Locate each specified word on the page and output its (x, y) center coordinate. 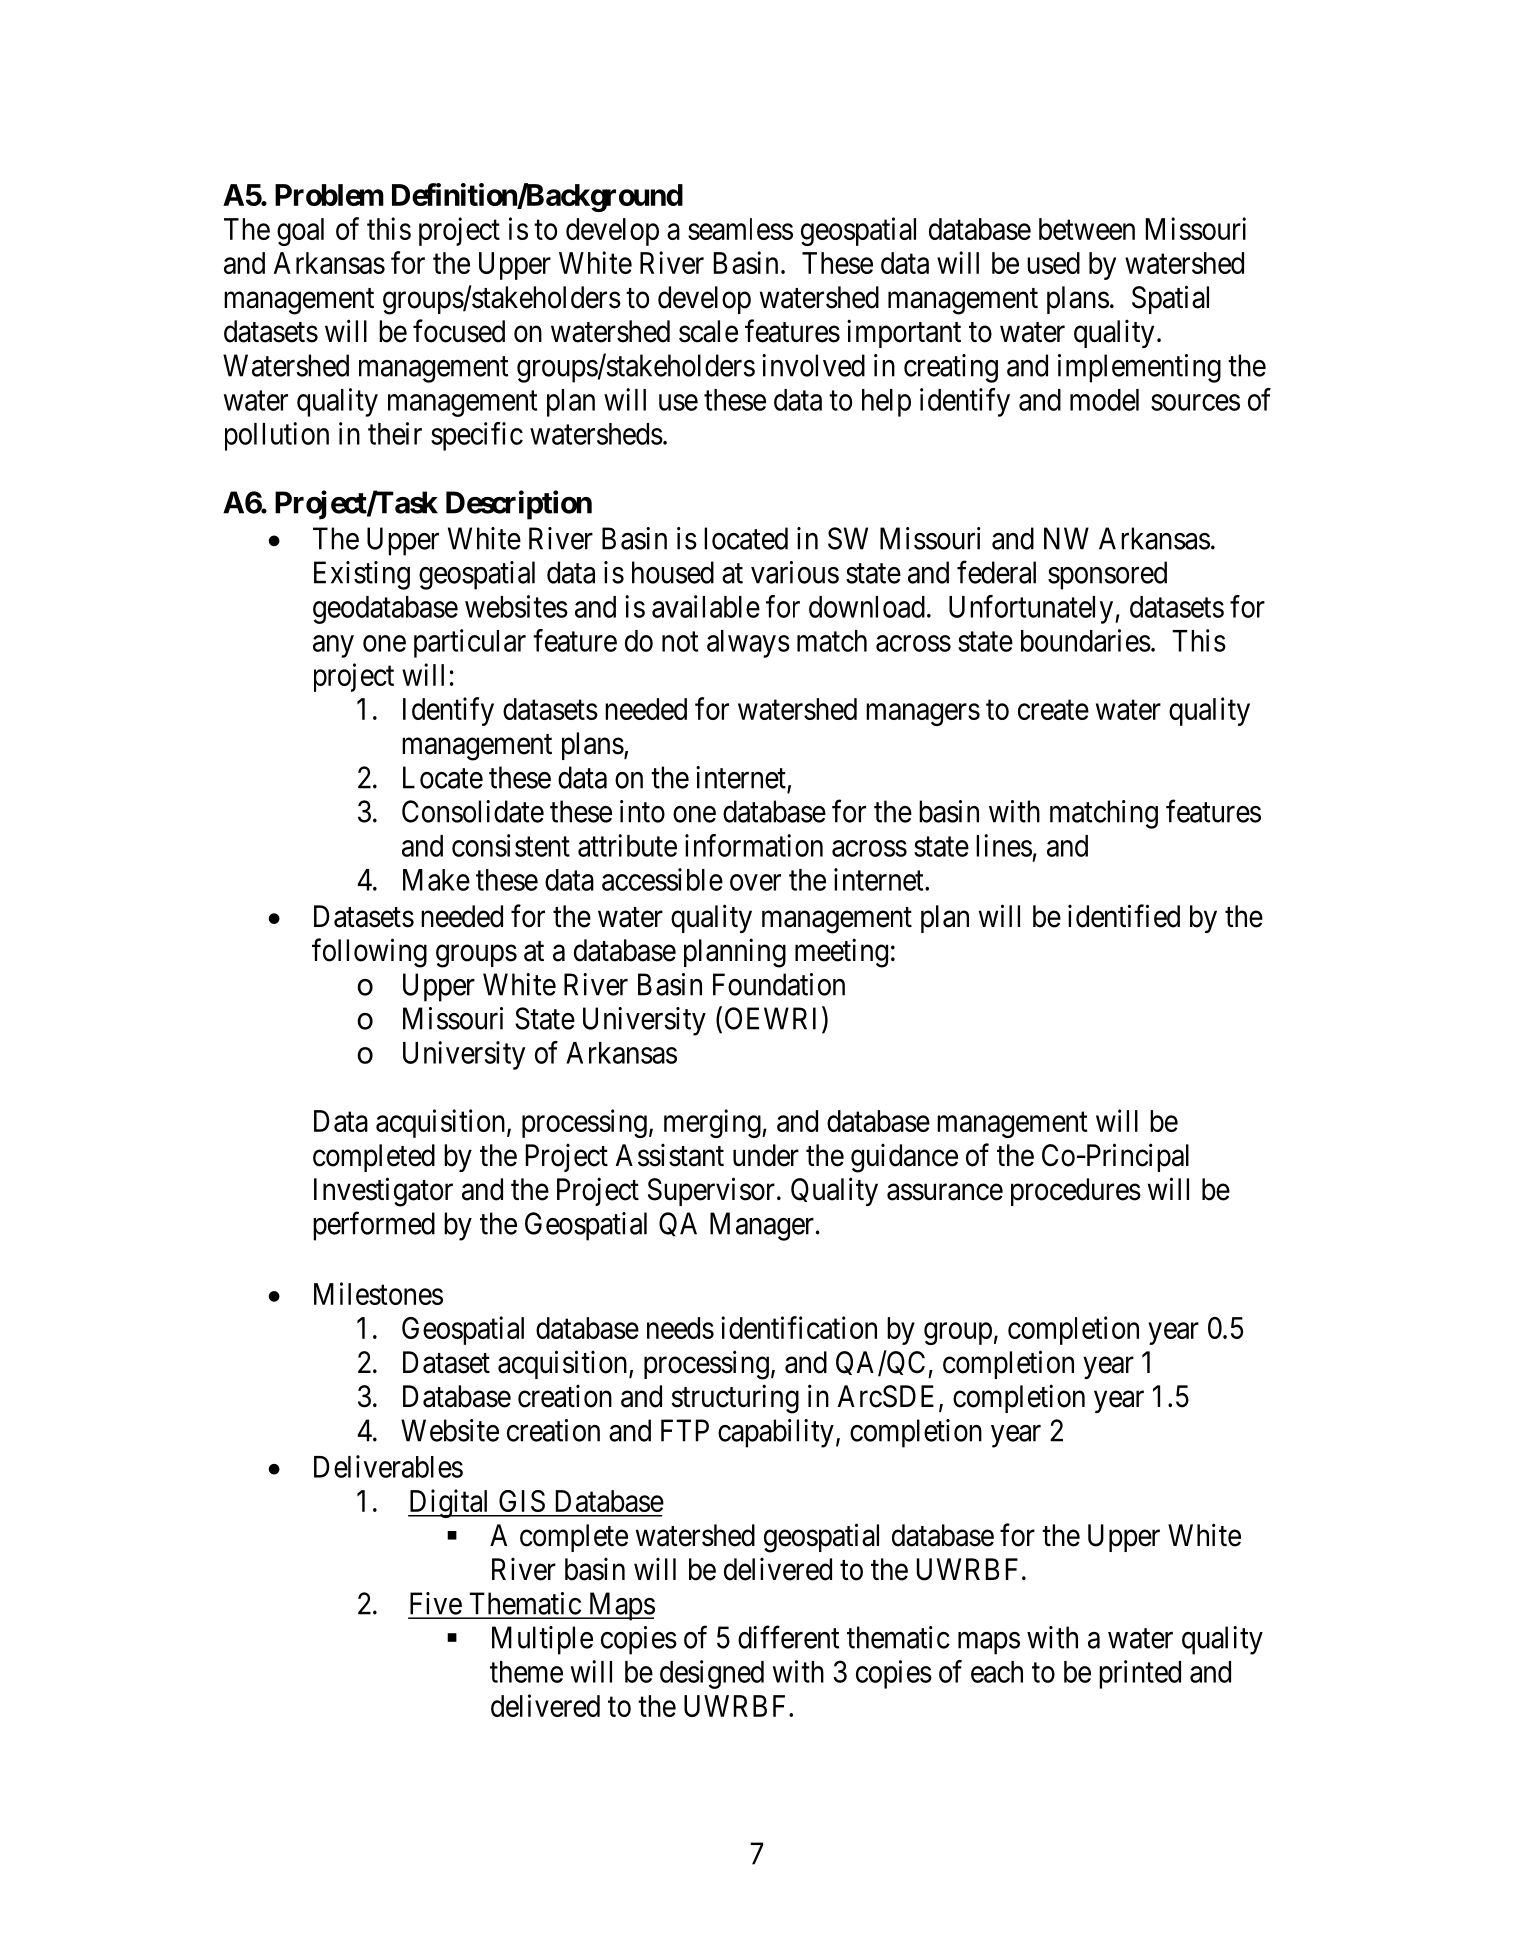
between (1087, 229)
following (369, 953)
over (755, 882)
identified (1124, 916)
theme (526, 1672)
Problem (329, 195)
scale (708, 331)
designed (712, 1674)
